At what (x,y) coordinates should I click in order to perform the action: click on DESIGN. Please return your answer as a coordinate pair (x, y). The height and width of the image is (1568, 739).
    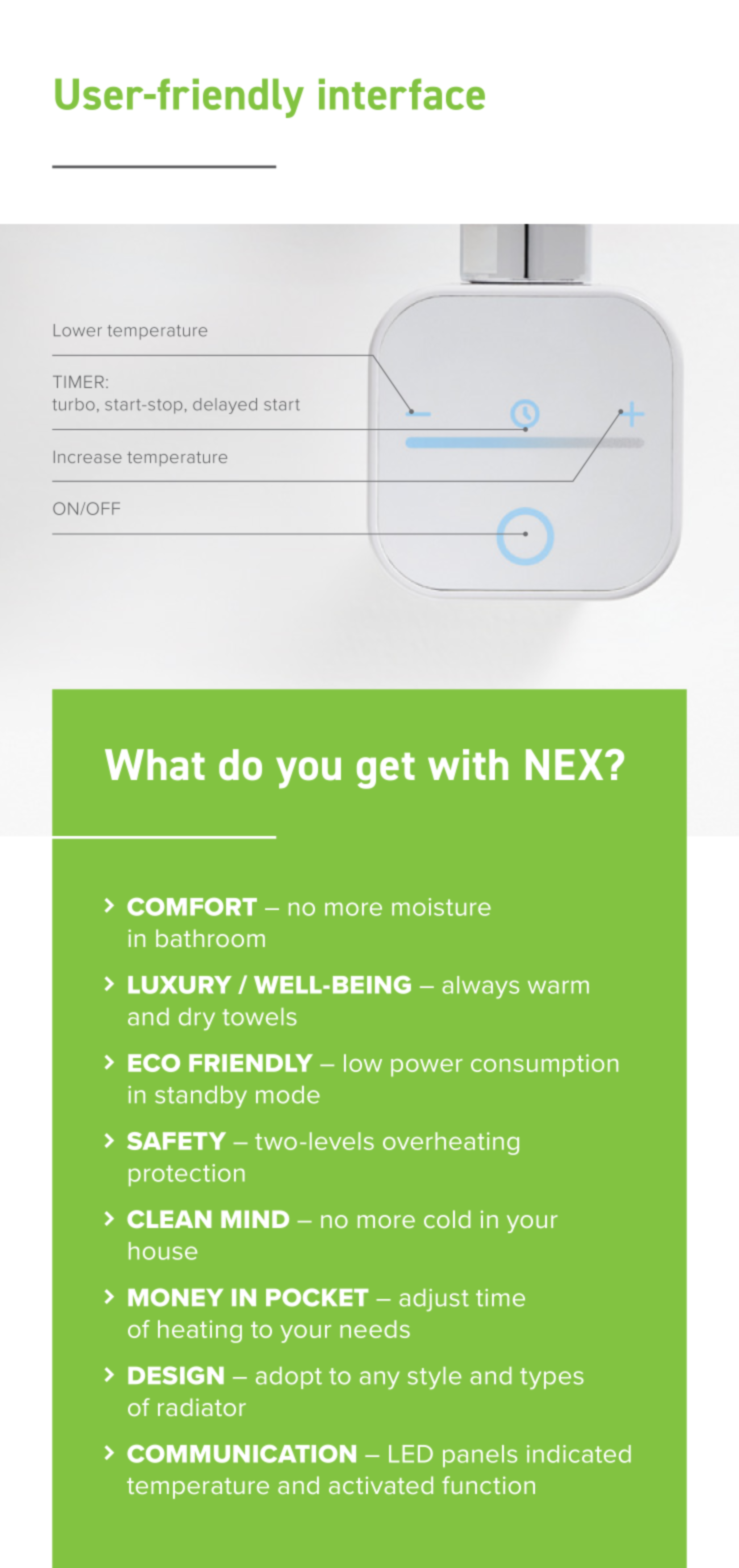
    Looking at the image, I should click on (176, 1375).
